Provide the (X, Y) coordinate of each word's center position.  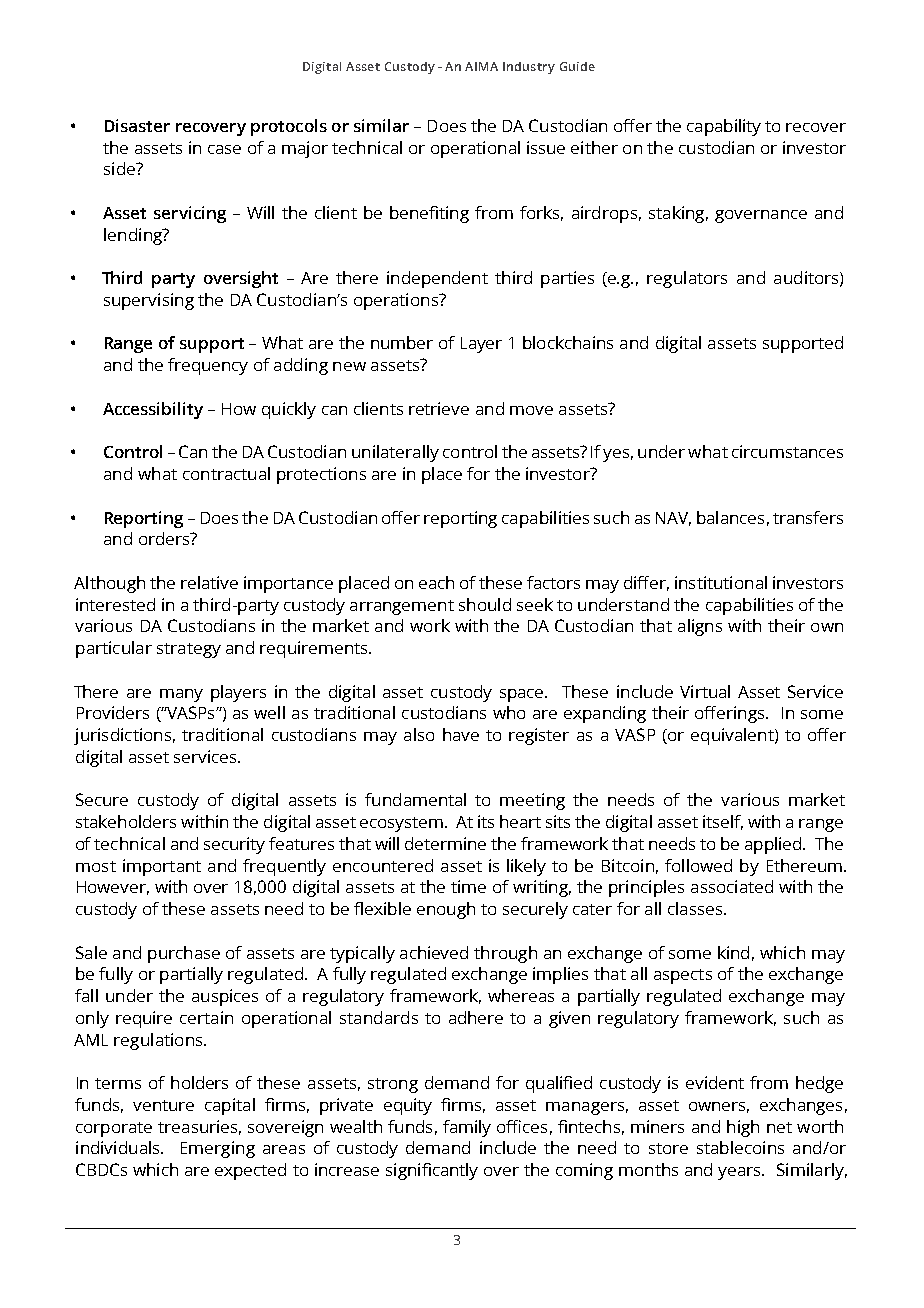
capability (724, 127)
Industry (529, 68)
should (485, 604)
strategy (189, 650)
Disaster (137, 125)
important (162, 867)
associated (732, 886)
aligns (700, 627)
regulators (687, 279)
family (467, 1128)
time (468, 886)
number (402, 342)
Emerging (218, 1149)
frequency (208, 366)
